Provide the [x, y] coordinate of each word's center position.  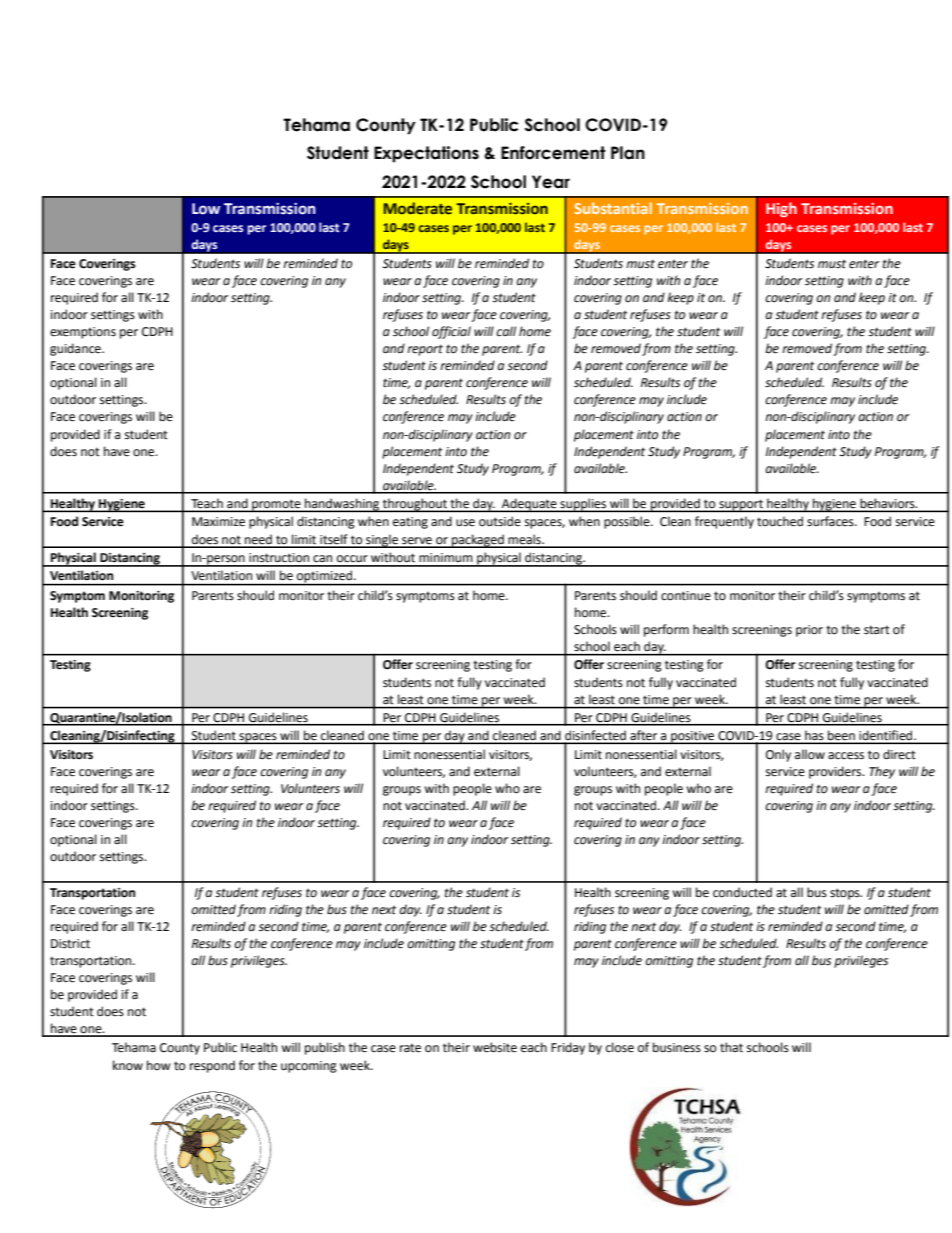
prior [809, 631]
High [781, 209]
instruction [279, 558]
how [159, 1065]
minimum [446, 557]
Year [551, 182]
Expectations [426, 154]
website [495, 1047]
